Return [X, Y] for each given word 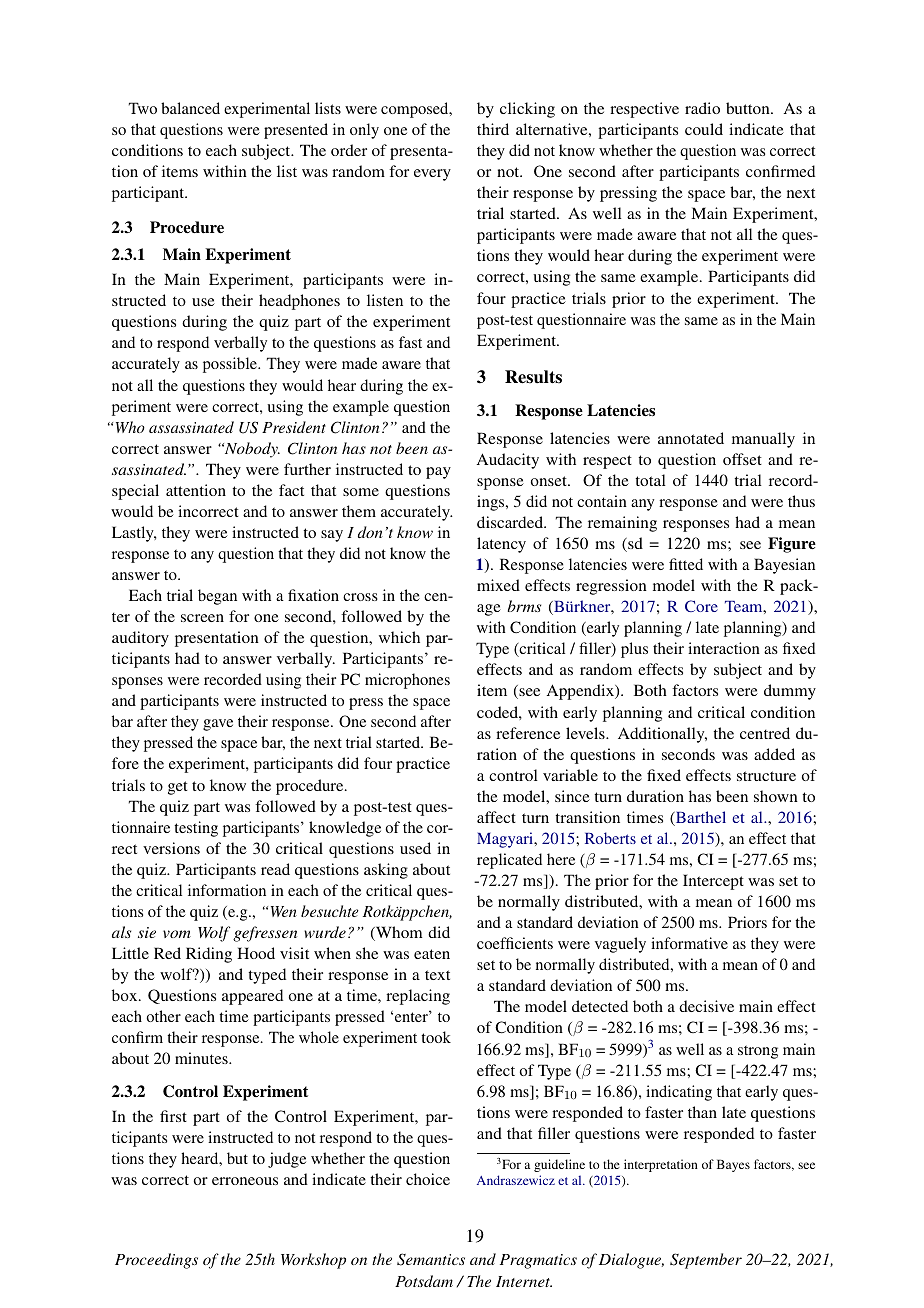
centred [765, 733]
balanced [190, 108]
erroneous [245, 1181]
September [706, 1261]
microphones [407, 681]
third [493, 129]
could [704, 129]
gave [218, 725]
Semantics [431, 1259]
